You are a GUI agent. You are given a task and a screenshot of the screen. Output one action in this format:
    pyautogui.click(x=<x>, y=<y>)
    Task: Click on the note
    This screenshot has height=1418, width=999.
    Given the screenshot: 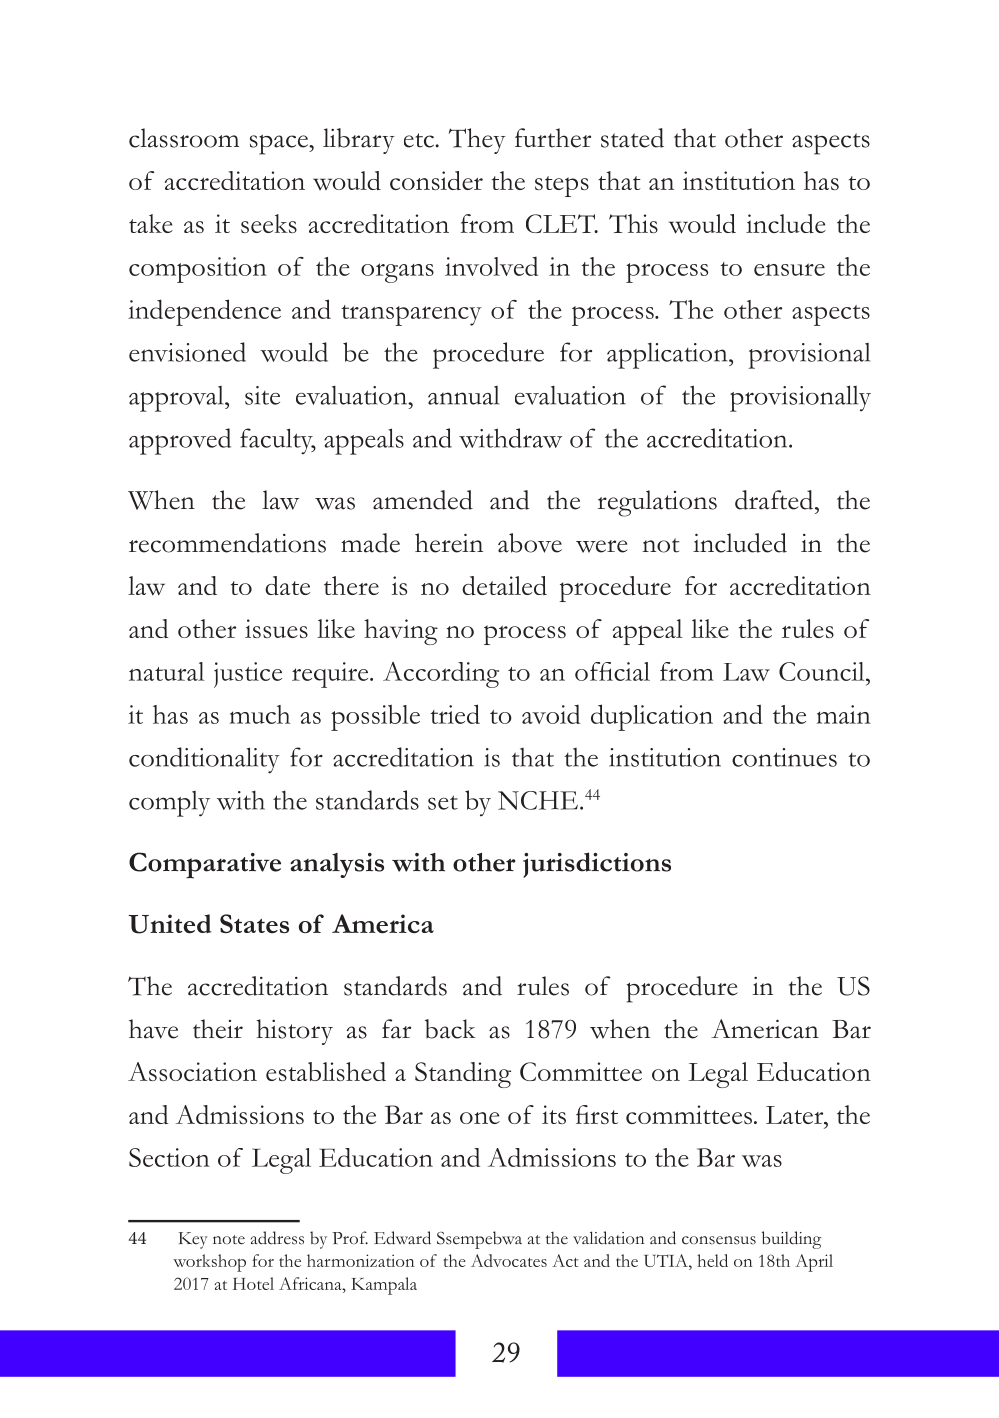 What is the action you would take?
    pyautogui.click(x=229, y=1240)
